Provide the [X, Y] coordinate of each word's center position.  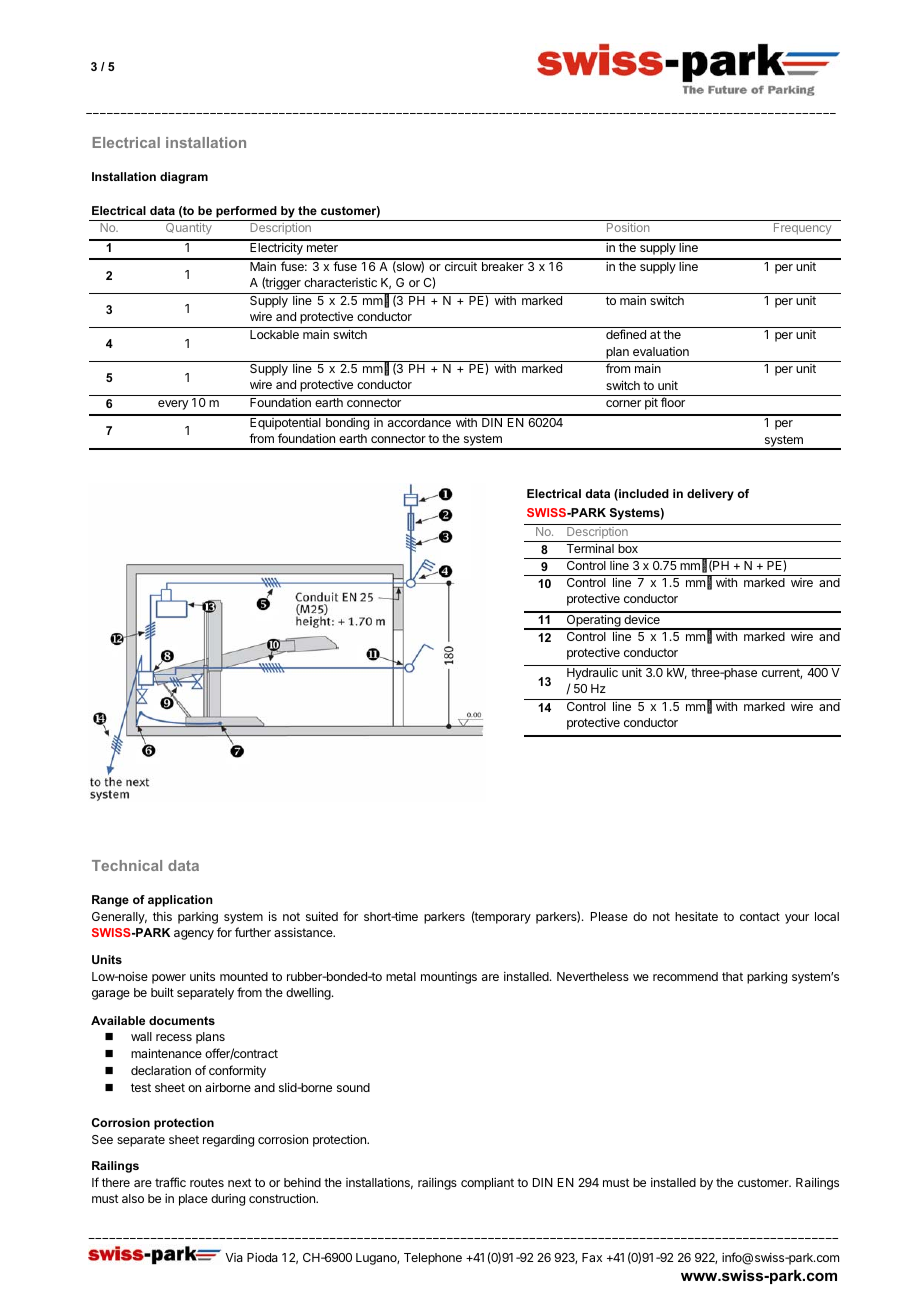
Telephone [433, 1259]
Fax [592, 1257]
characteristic [340, 282]
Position [628, 227]
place [193, 1200]
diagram [184, 178]
